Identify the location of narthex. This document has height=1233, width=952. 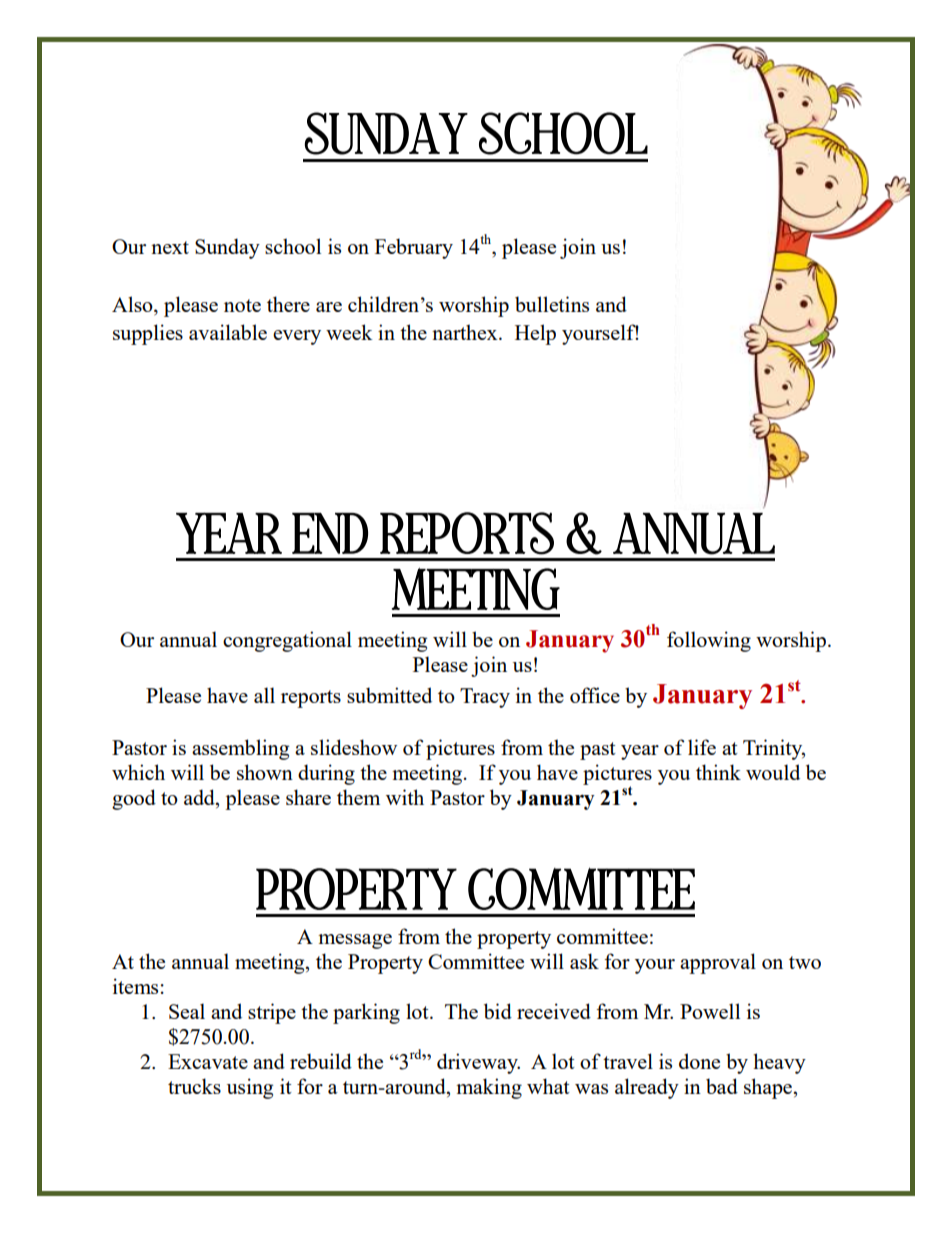
(466, 332).
